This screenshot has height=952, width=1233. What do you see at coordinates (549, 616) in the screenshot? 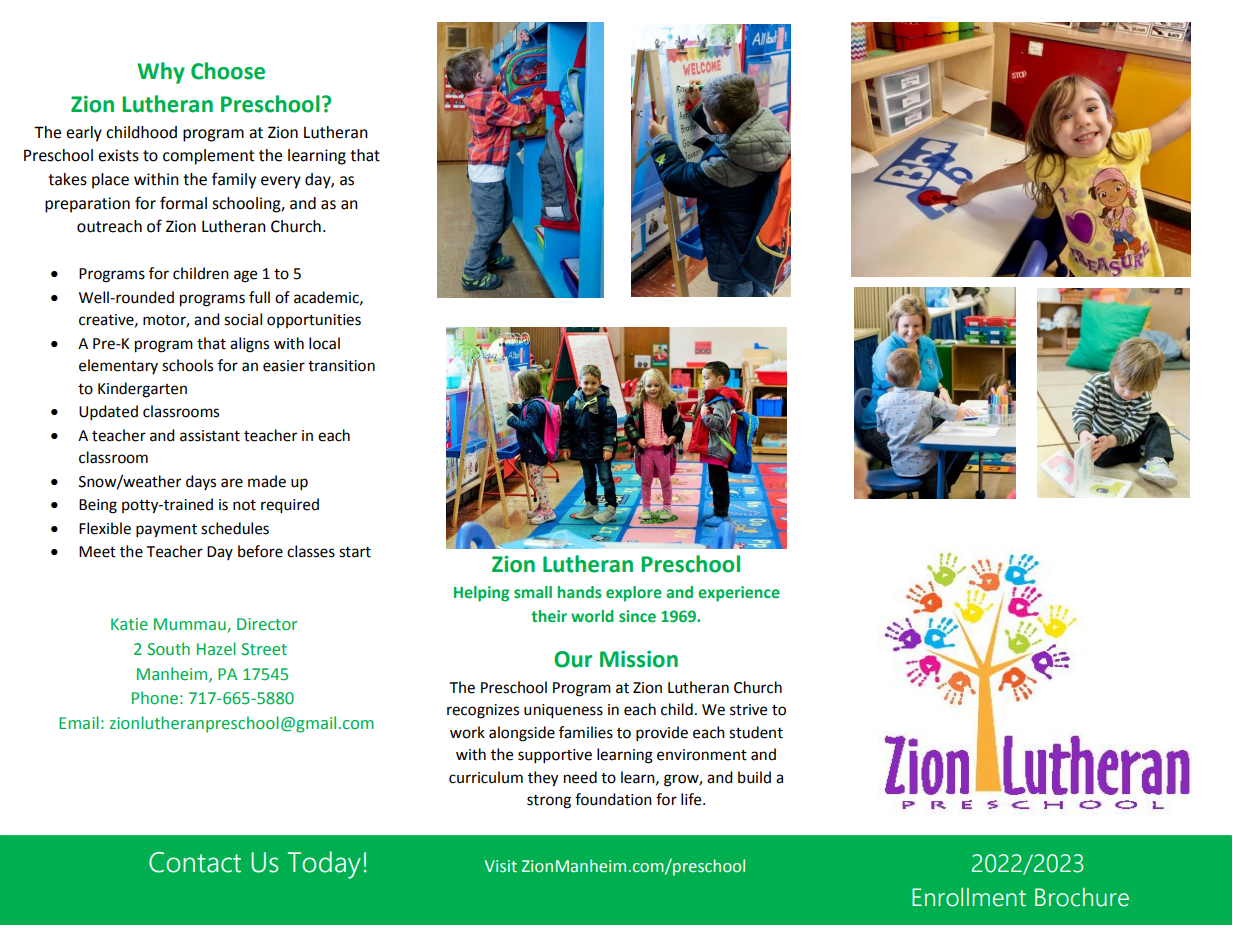
I see `their` at bounding box center [549, 616].
